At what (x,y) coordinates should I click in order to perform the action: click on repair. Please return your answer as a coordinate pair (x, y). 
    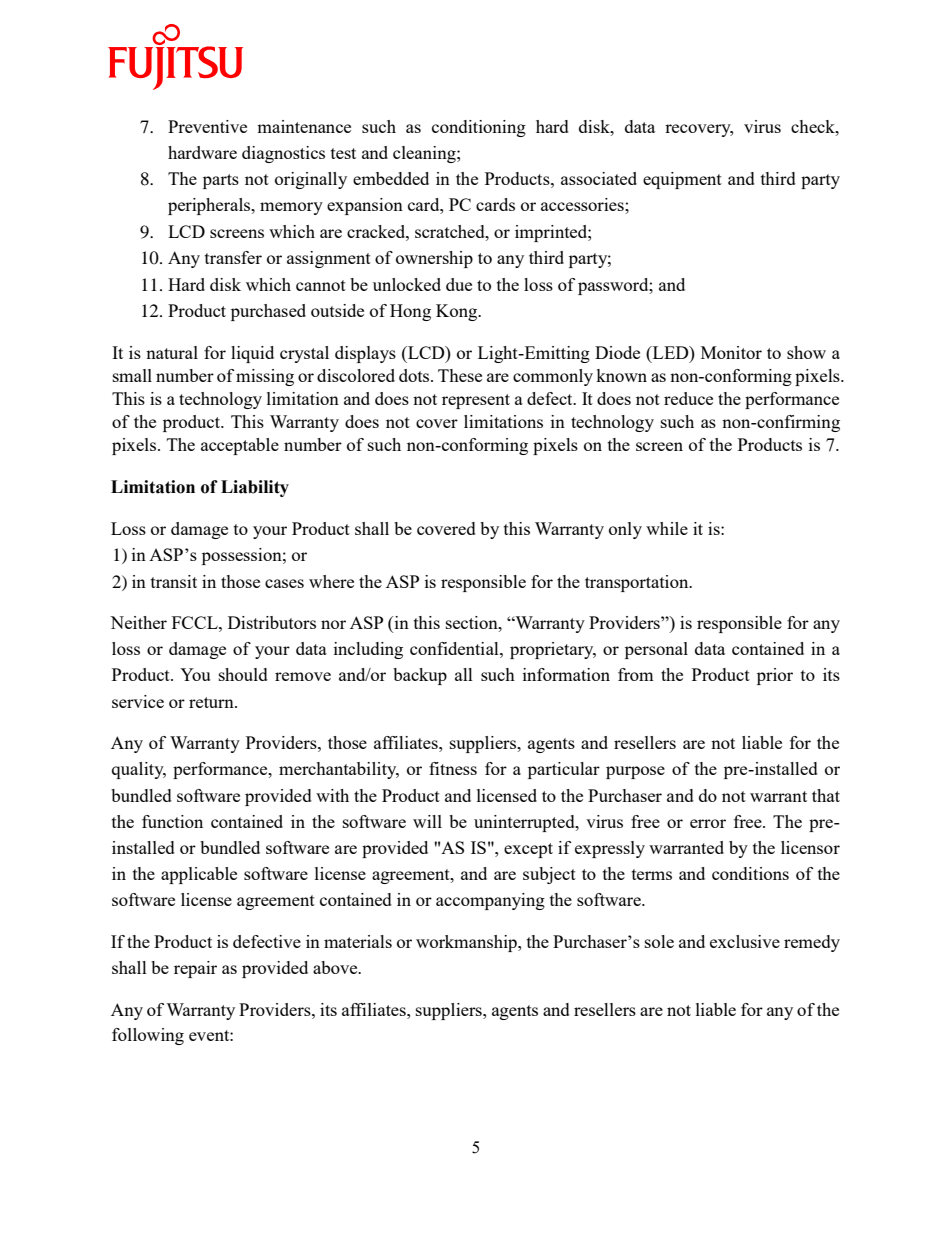
    Looking at the image, I should click on (195, 969).
